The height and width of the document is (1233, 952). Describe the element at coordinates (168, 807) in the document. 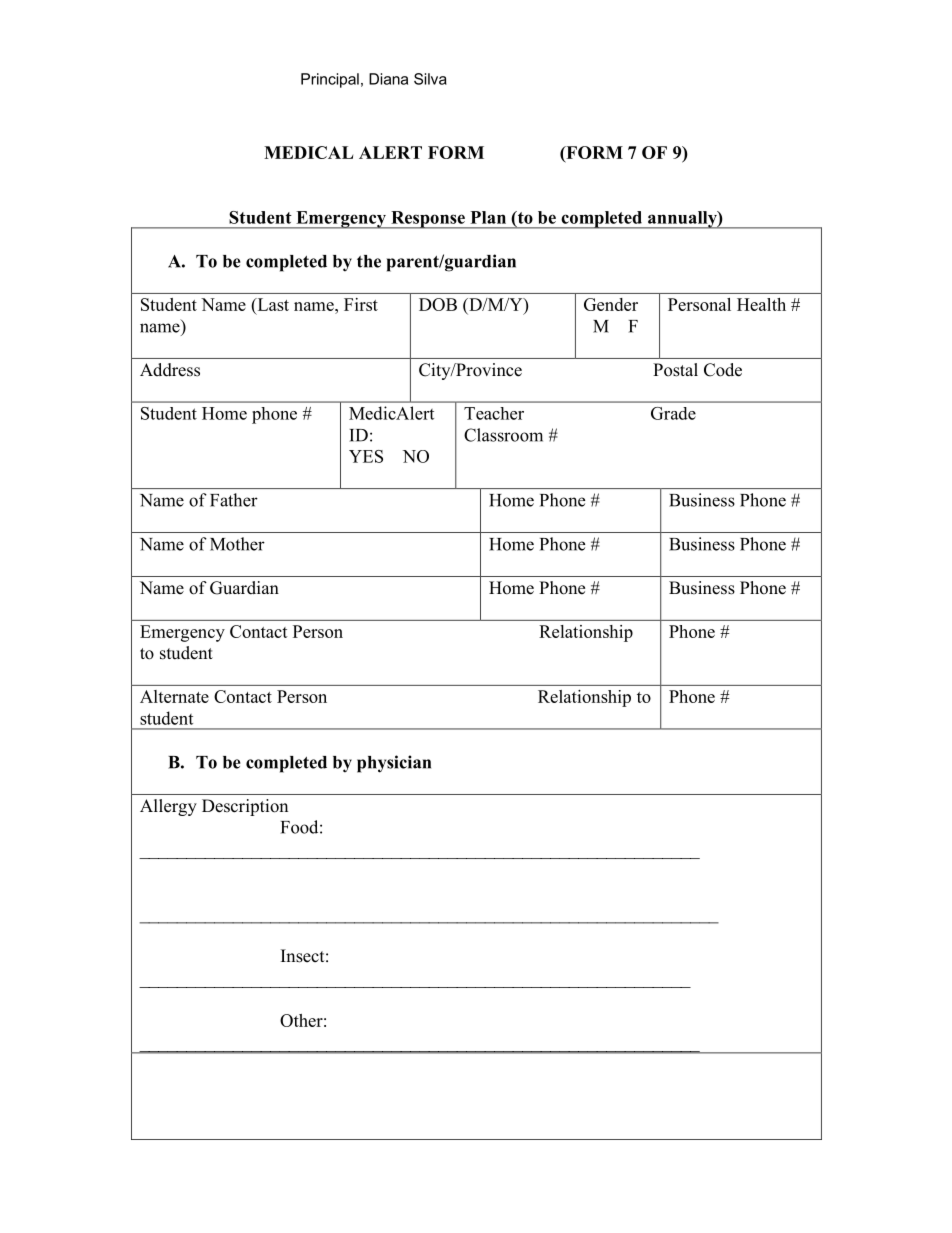

I see `Allergy` at that location.
